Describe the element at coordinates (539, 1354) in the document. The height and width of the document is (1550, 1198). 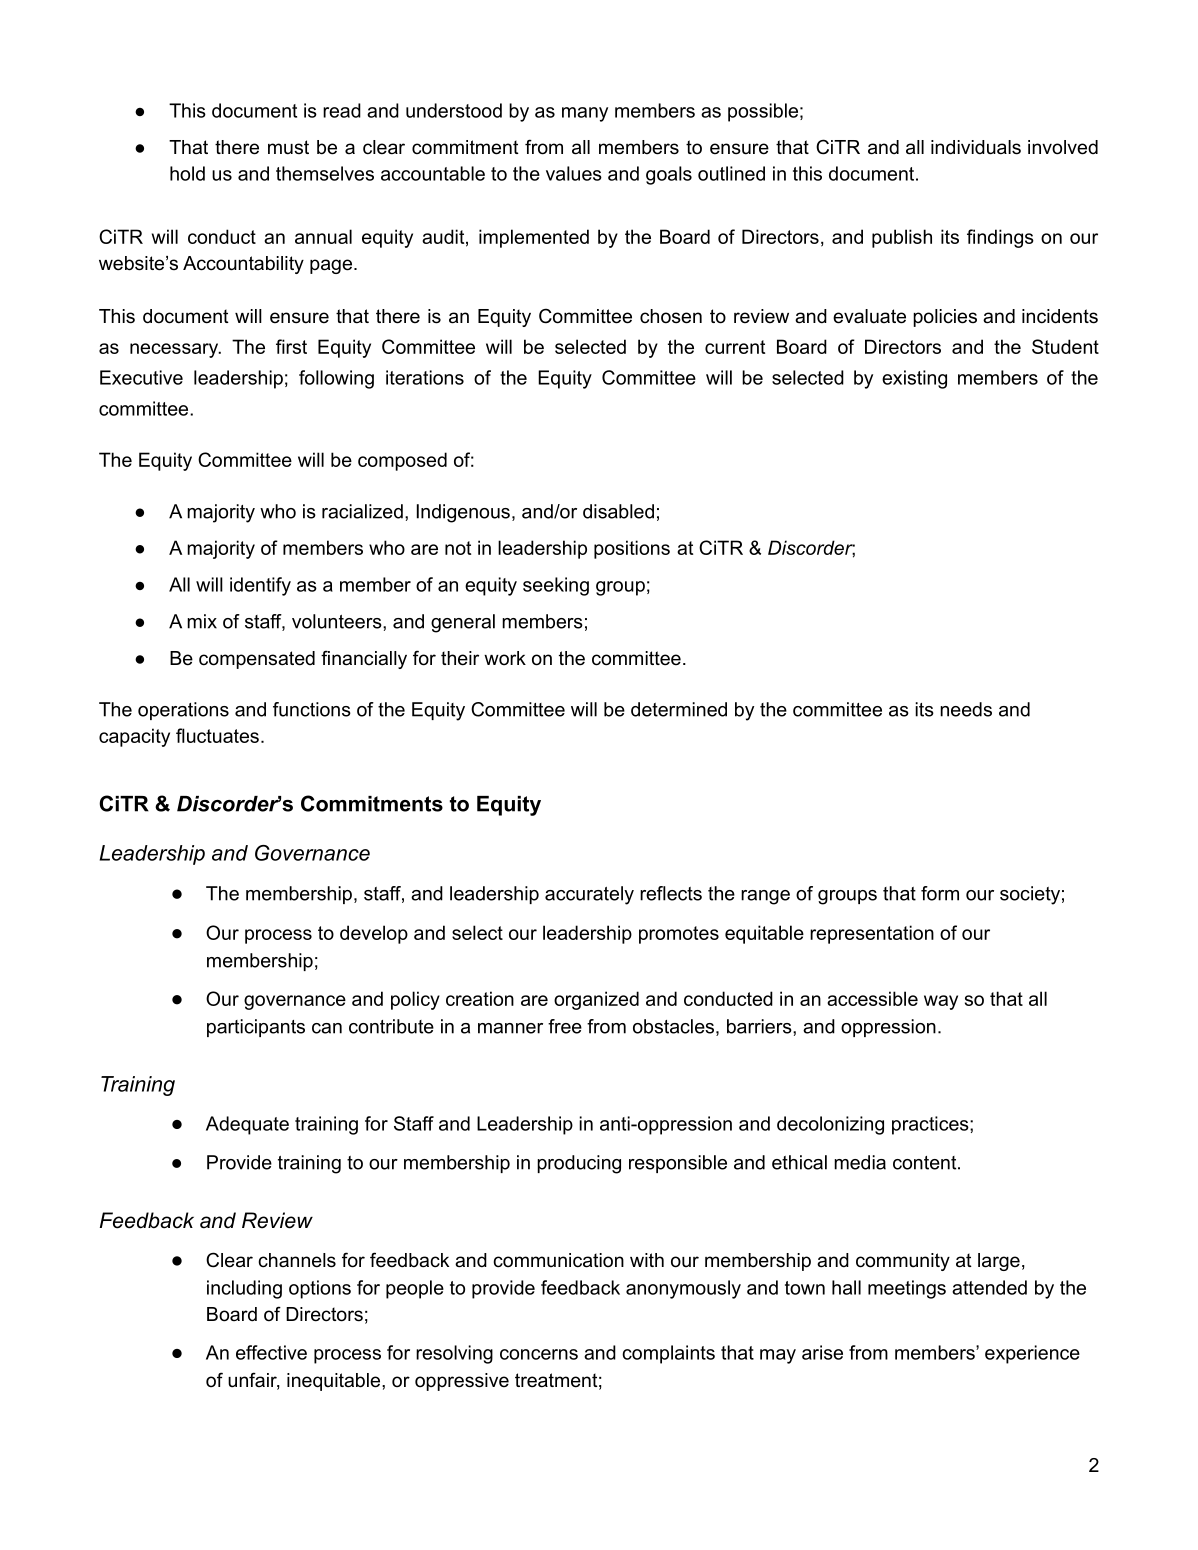
I see `concerns` at that location.
